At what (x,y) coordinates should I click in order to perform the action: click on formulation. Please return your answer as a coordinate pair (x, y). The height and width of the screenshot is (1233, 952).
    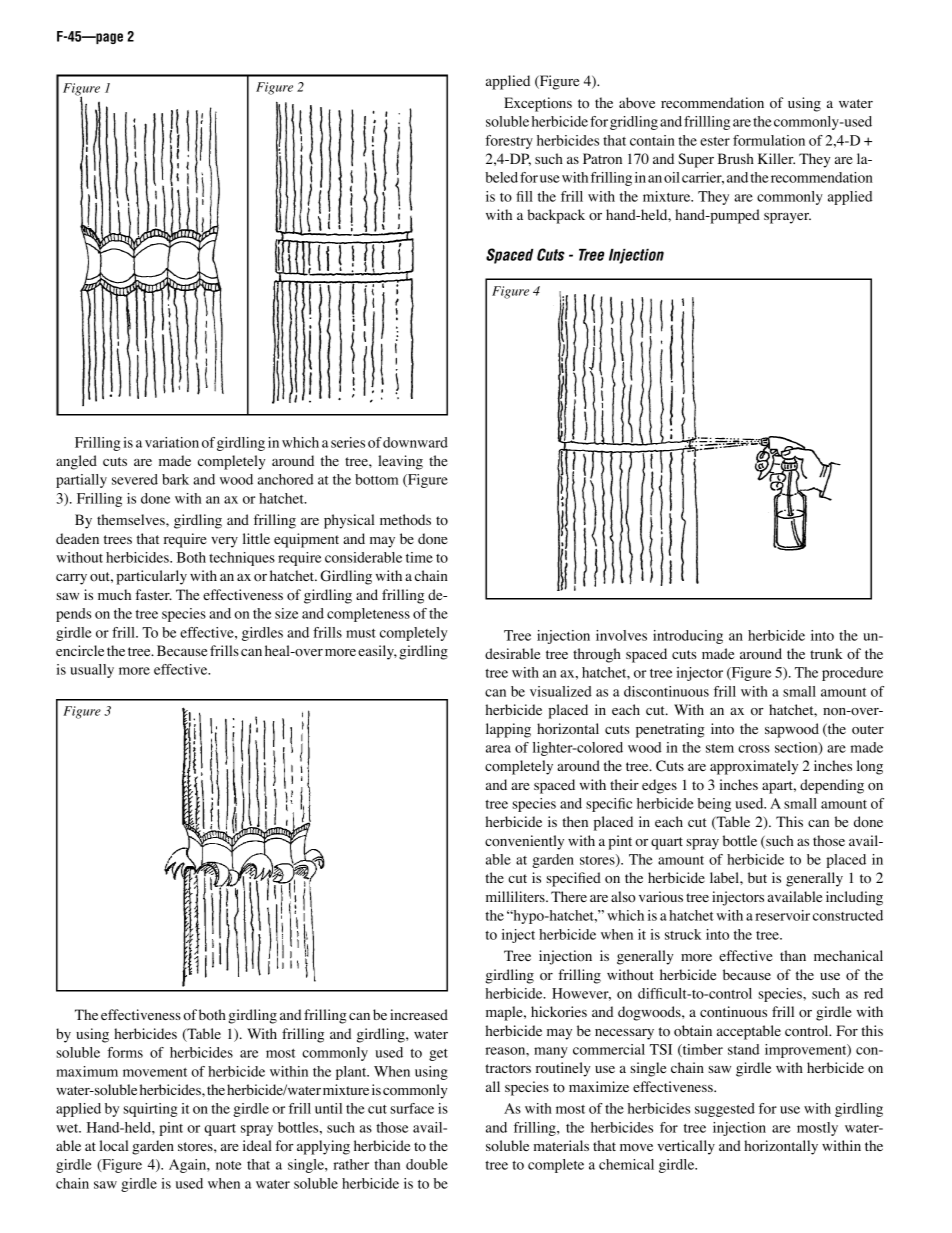
    Looking at the image, I should click on (769, 140).
